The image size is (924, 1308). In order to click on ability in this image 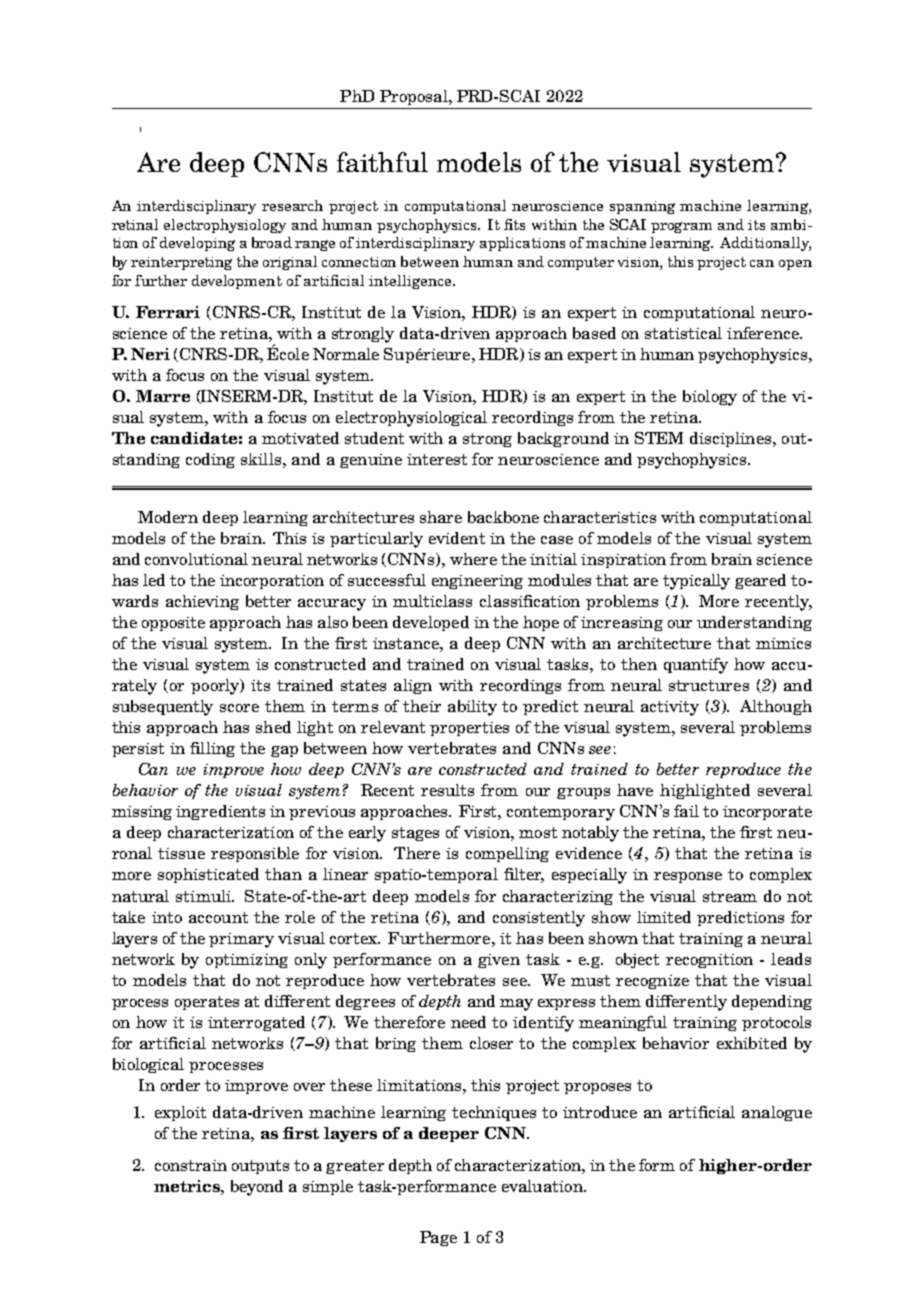, I will do `click(472, 708)`.
